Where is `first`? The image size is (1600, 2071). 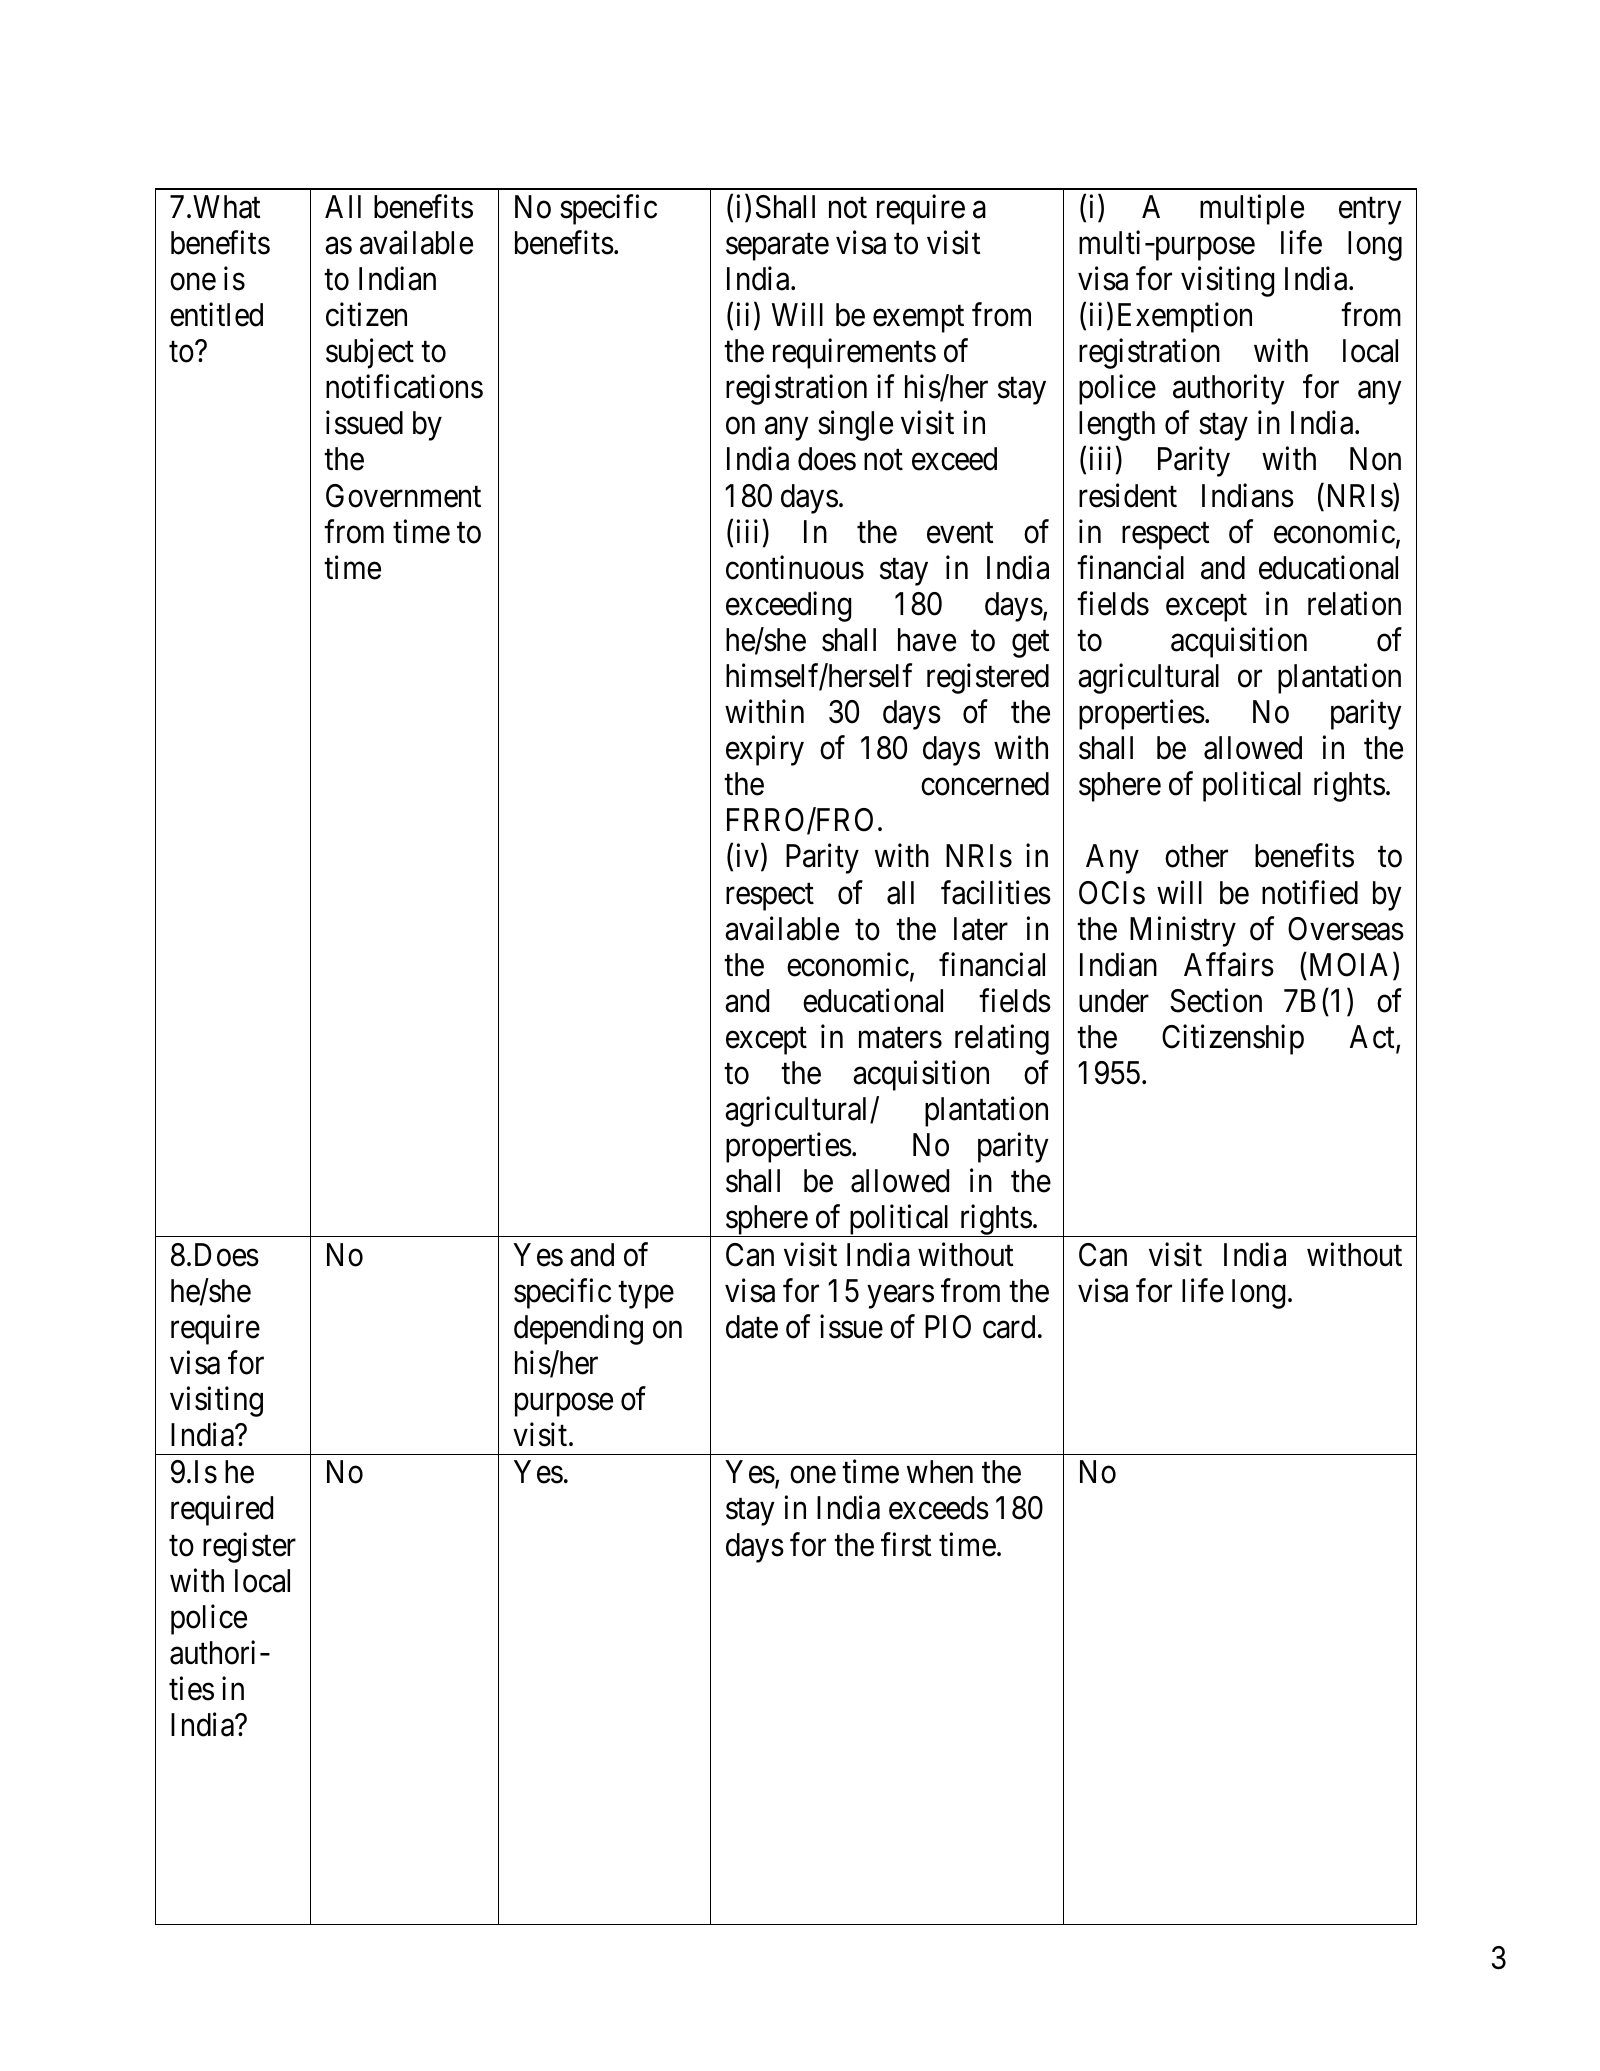 first is located at coordinates (906, 1544).
